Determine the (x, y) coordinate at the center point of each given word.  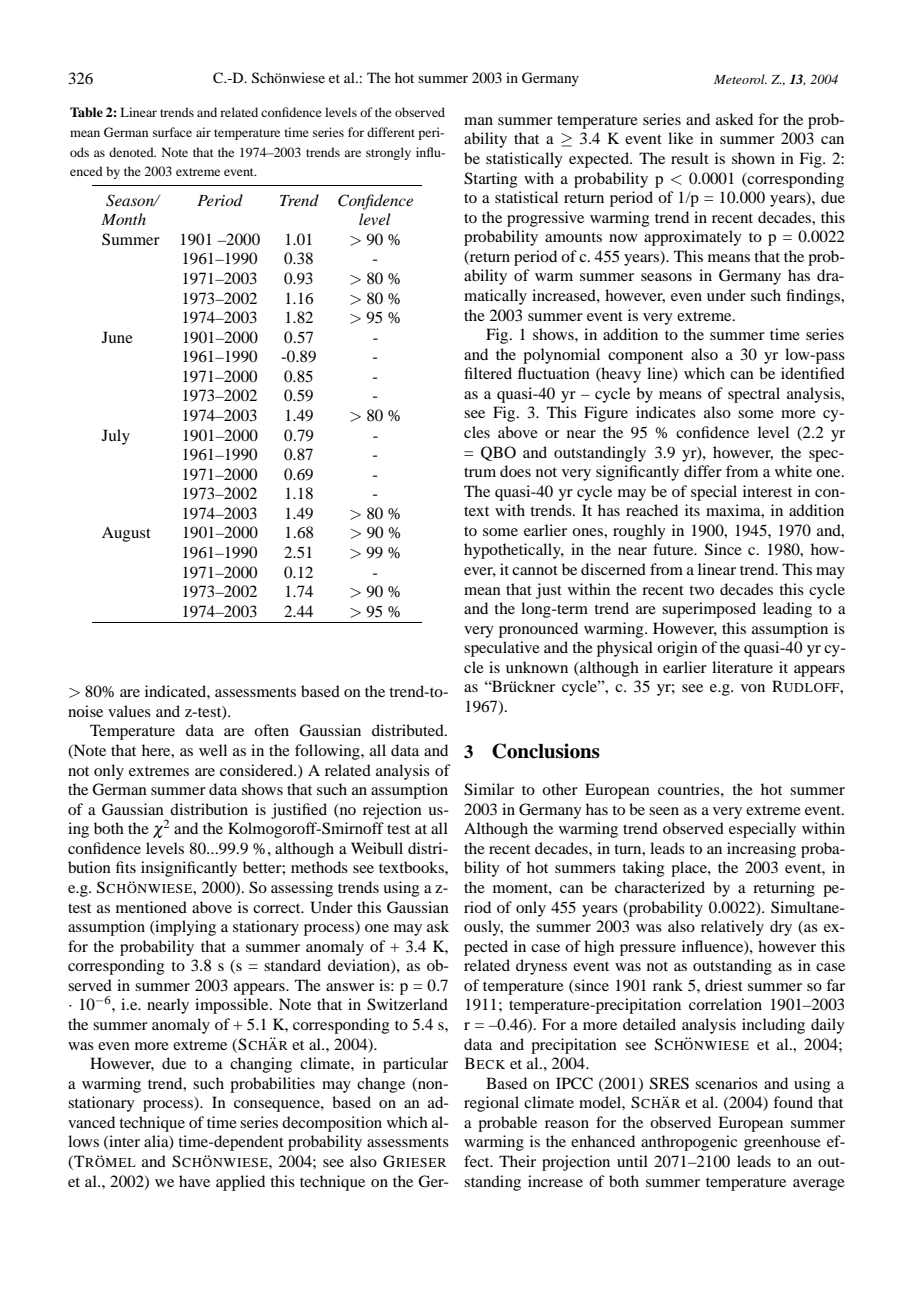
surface (172, 132)
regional (491, 1104)
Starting (491, 180)
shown (753, 158)
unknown (537, 667)
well (213, 750)
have (194, 1181)
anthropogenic (689, 1143)
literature (742, 667)
